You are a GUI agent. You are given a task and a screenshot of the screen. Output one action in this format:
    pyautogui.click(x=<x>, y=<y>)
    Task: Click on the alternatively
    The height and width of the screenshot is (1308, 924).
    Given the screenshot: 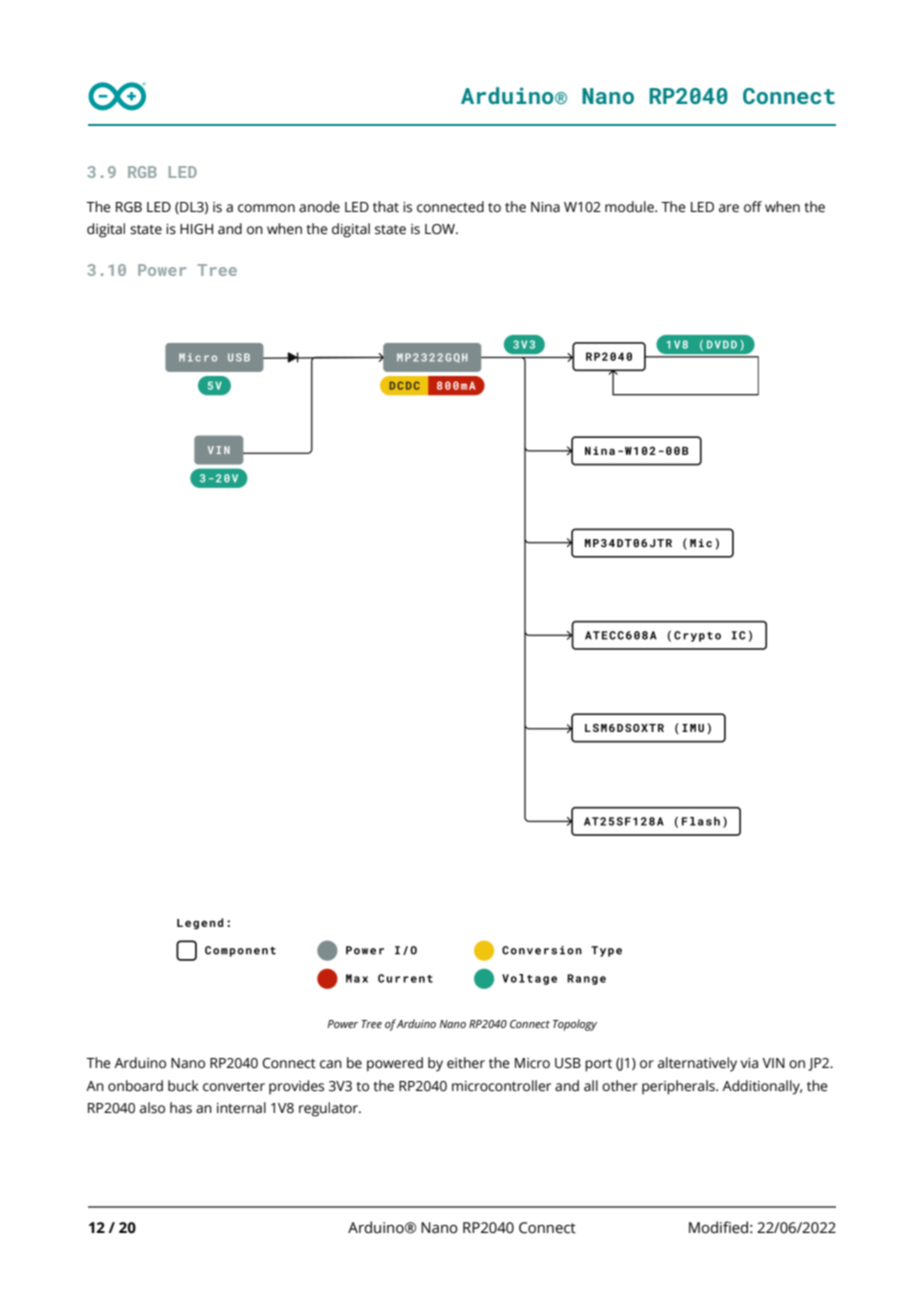 What is the action you would take?
    pyautogui.click(x=697, y=1064)
